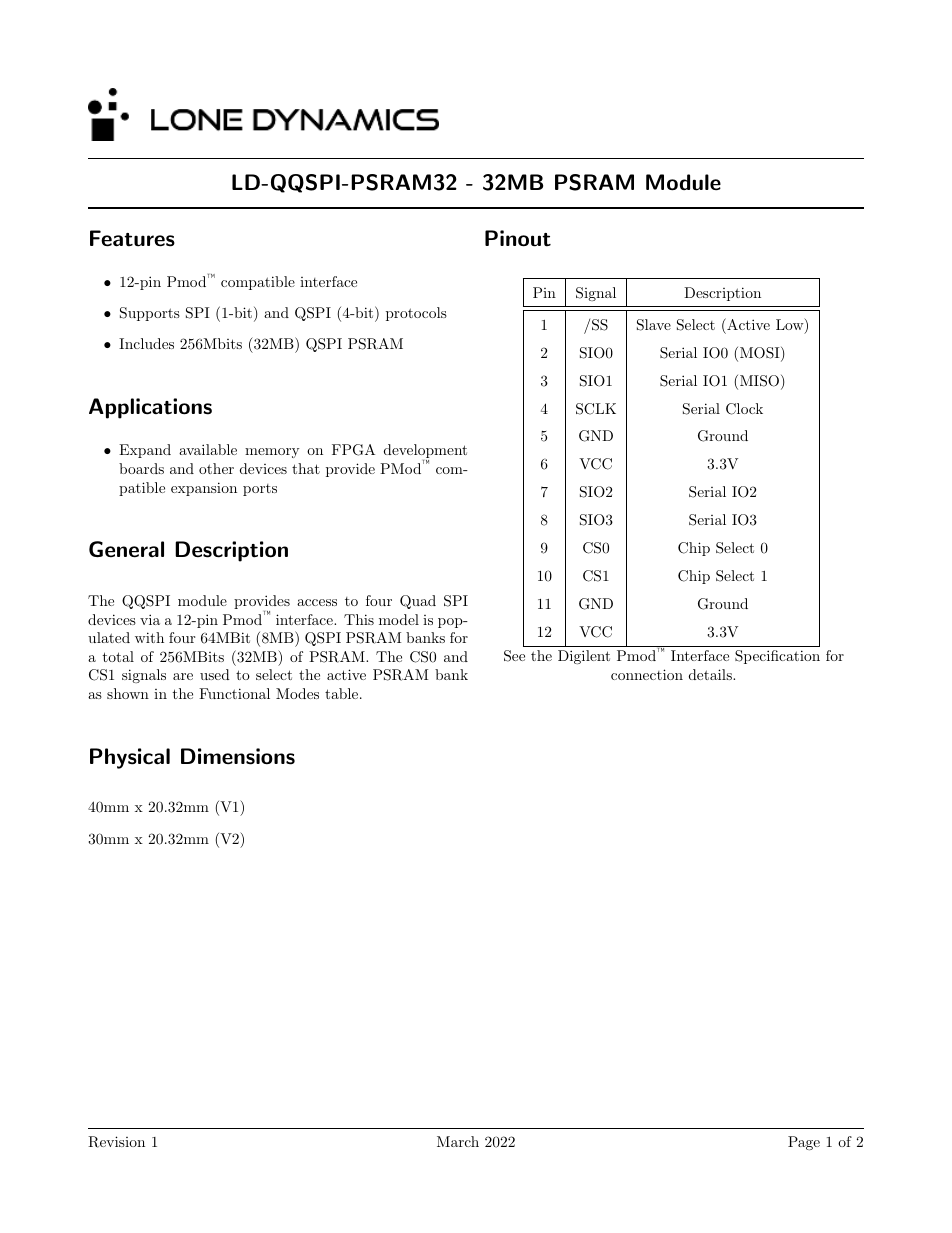  What do you see at coordinates (116, 1142) in the screenshot?
I see `Revision` at bounding box center [116, 1142].
